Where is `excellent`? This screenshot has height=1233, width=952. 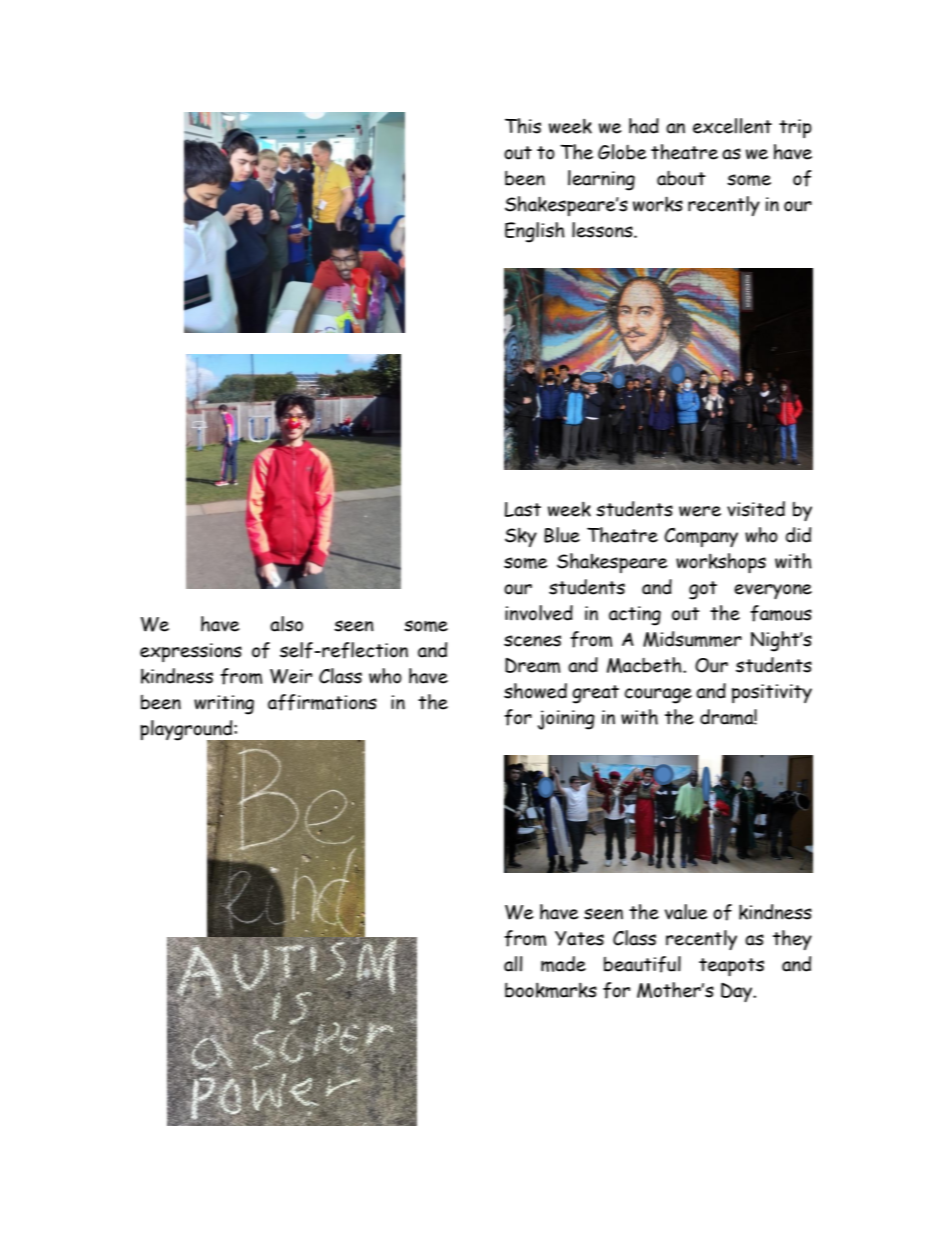 excellent is located at coordinates (732, 126).
